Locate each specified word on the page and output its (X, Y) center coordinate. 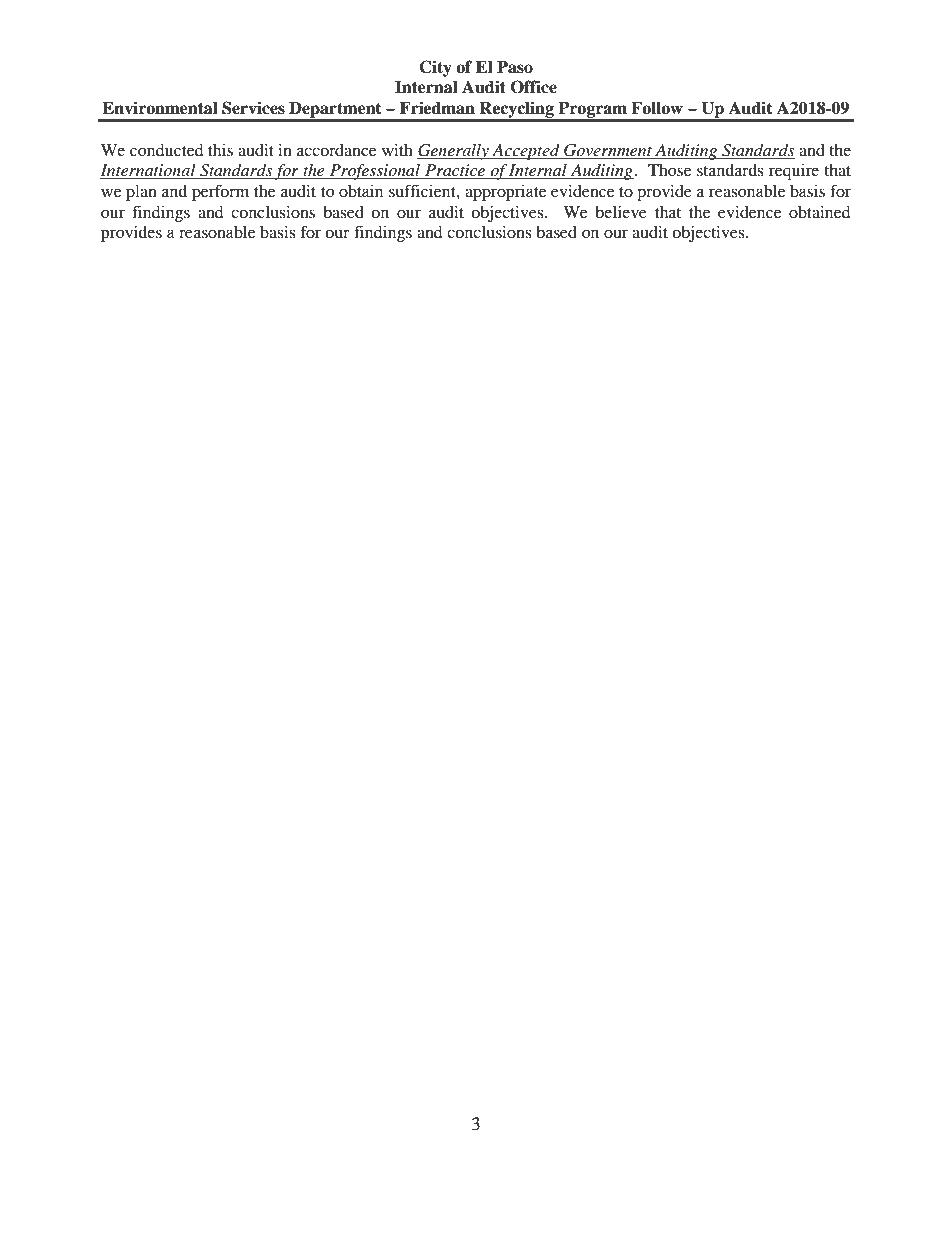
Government (608, 151)
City (435, 68)
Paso (515, 67)
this (220, 150)
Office (534, 87)
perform (220, 192)
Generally (454, 152)
